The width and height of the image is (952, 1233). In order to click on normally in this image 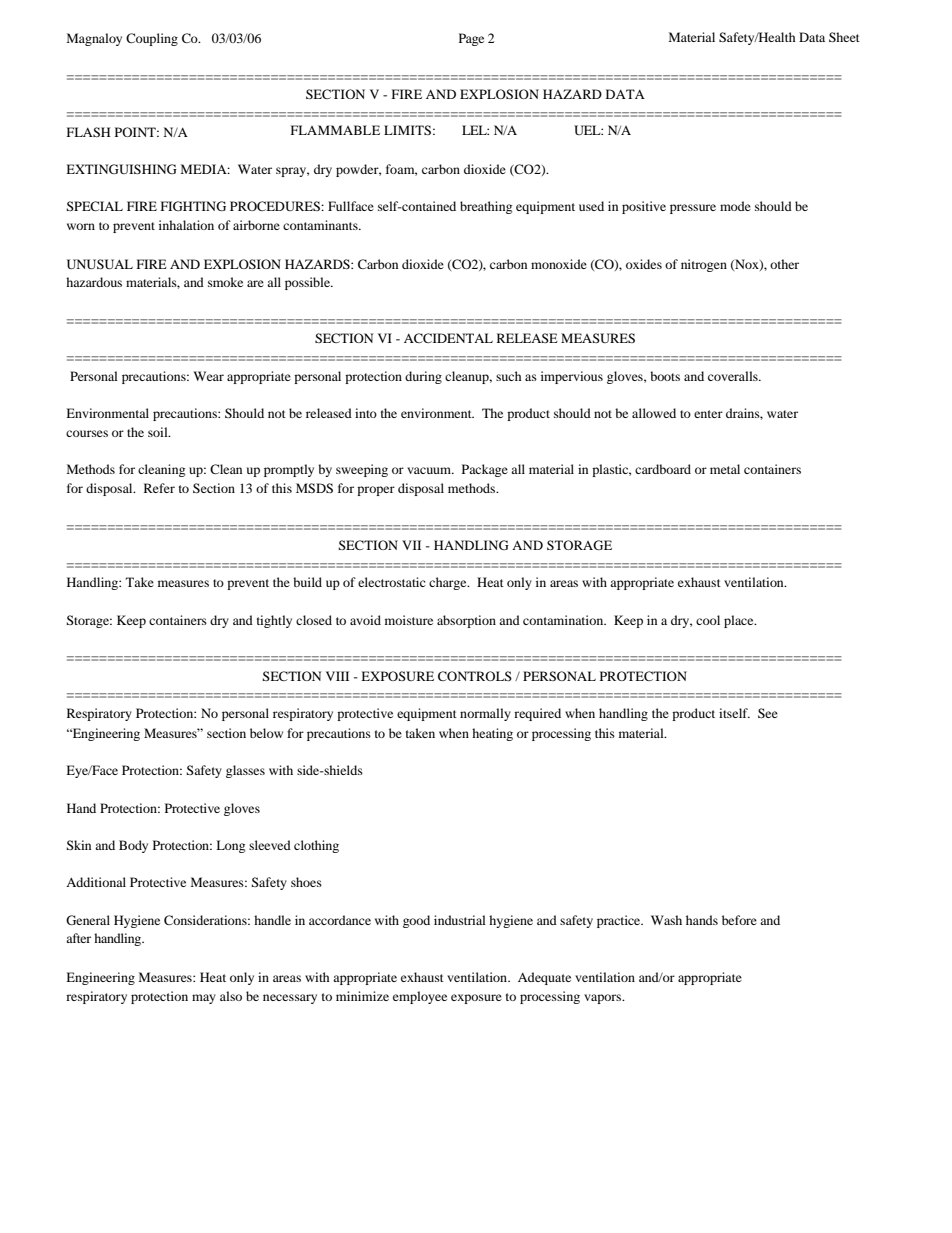, I will do `click(485, 714)`.
